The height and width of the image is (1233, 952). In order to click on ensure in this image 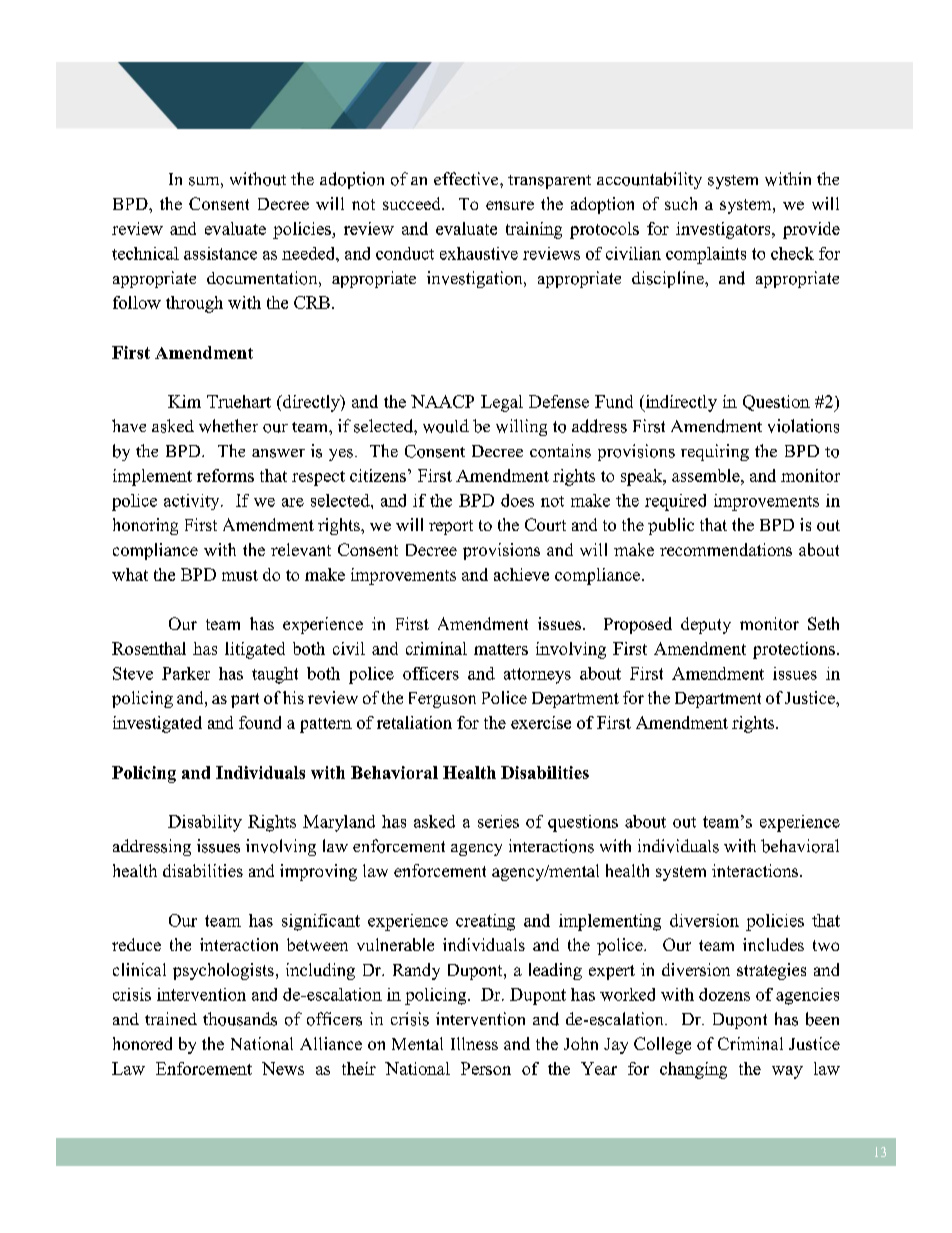, I will do `click(510, 205)`.
